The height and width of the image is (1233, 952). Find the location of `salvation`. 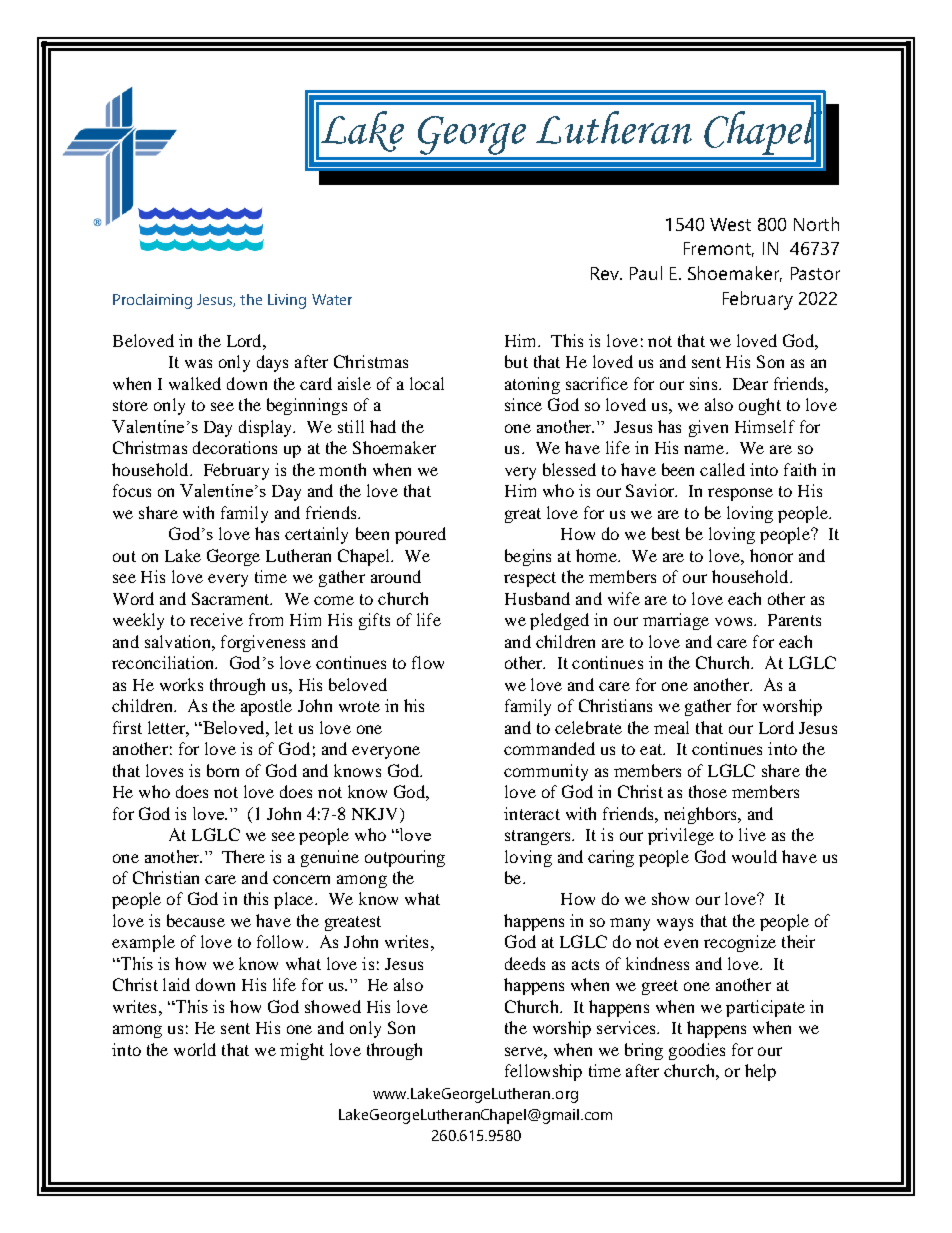

salvation is located at coordinates (179, 641).
